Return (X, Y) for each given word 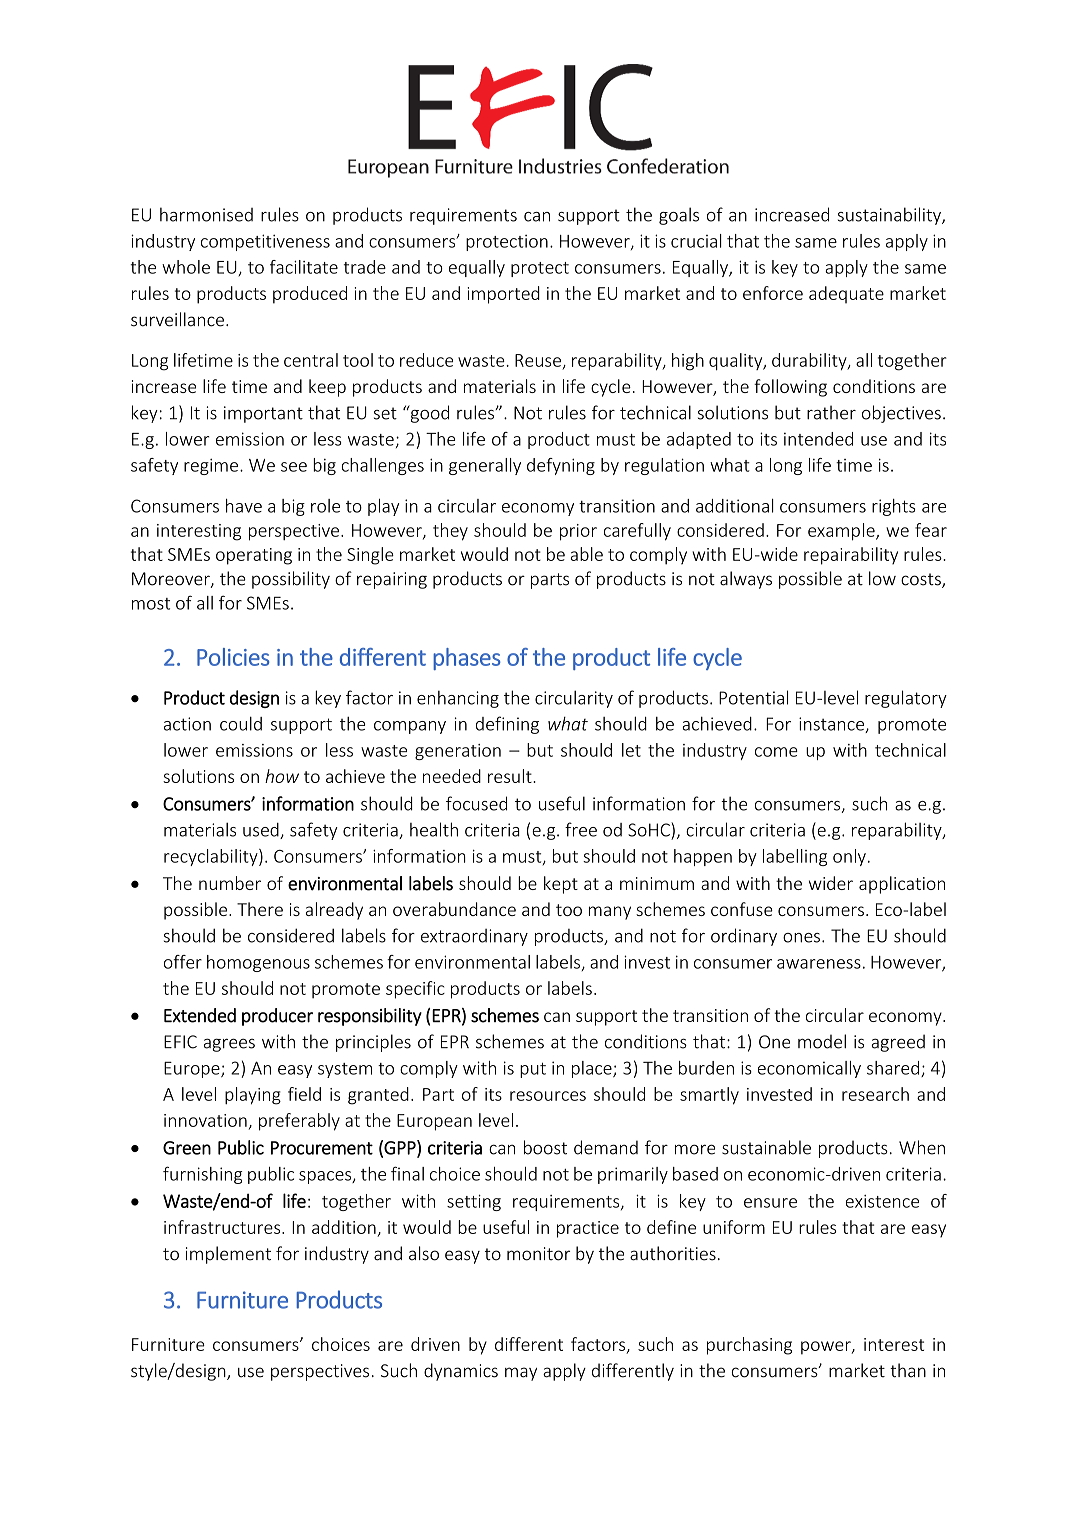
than (908, 1370)
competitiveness (265, 242)
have (244, 506)
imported (503, 295)
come (776, 752)
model (822, 1041)
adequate (846, 295)
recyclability (212, 857)
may (521, 1374)
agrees (229, 1045)
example (842, 532)
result (511, 776)
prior (578, 532)
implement (228, 1255)
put (533, 1070)
